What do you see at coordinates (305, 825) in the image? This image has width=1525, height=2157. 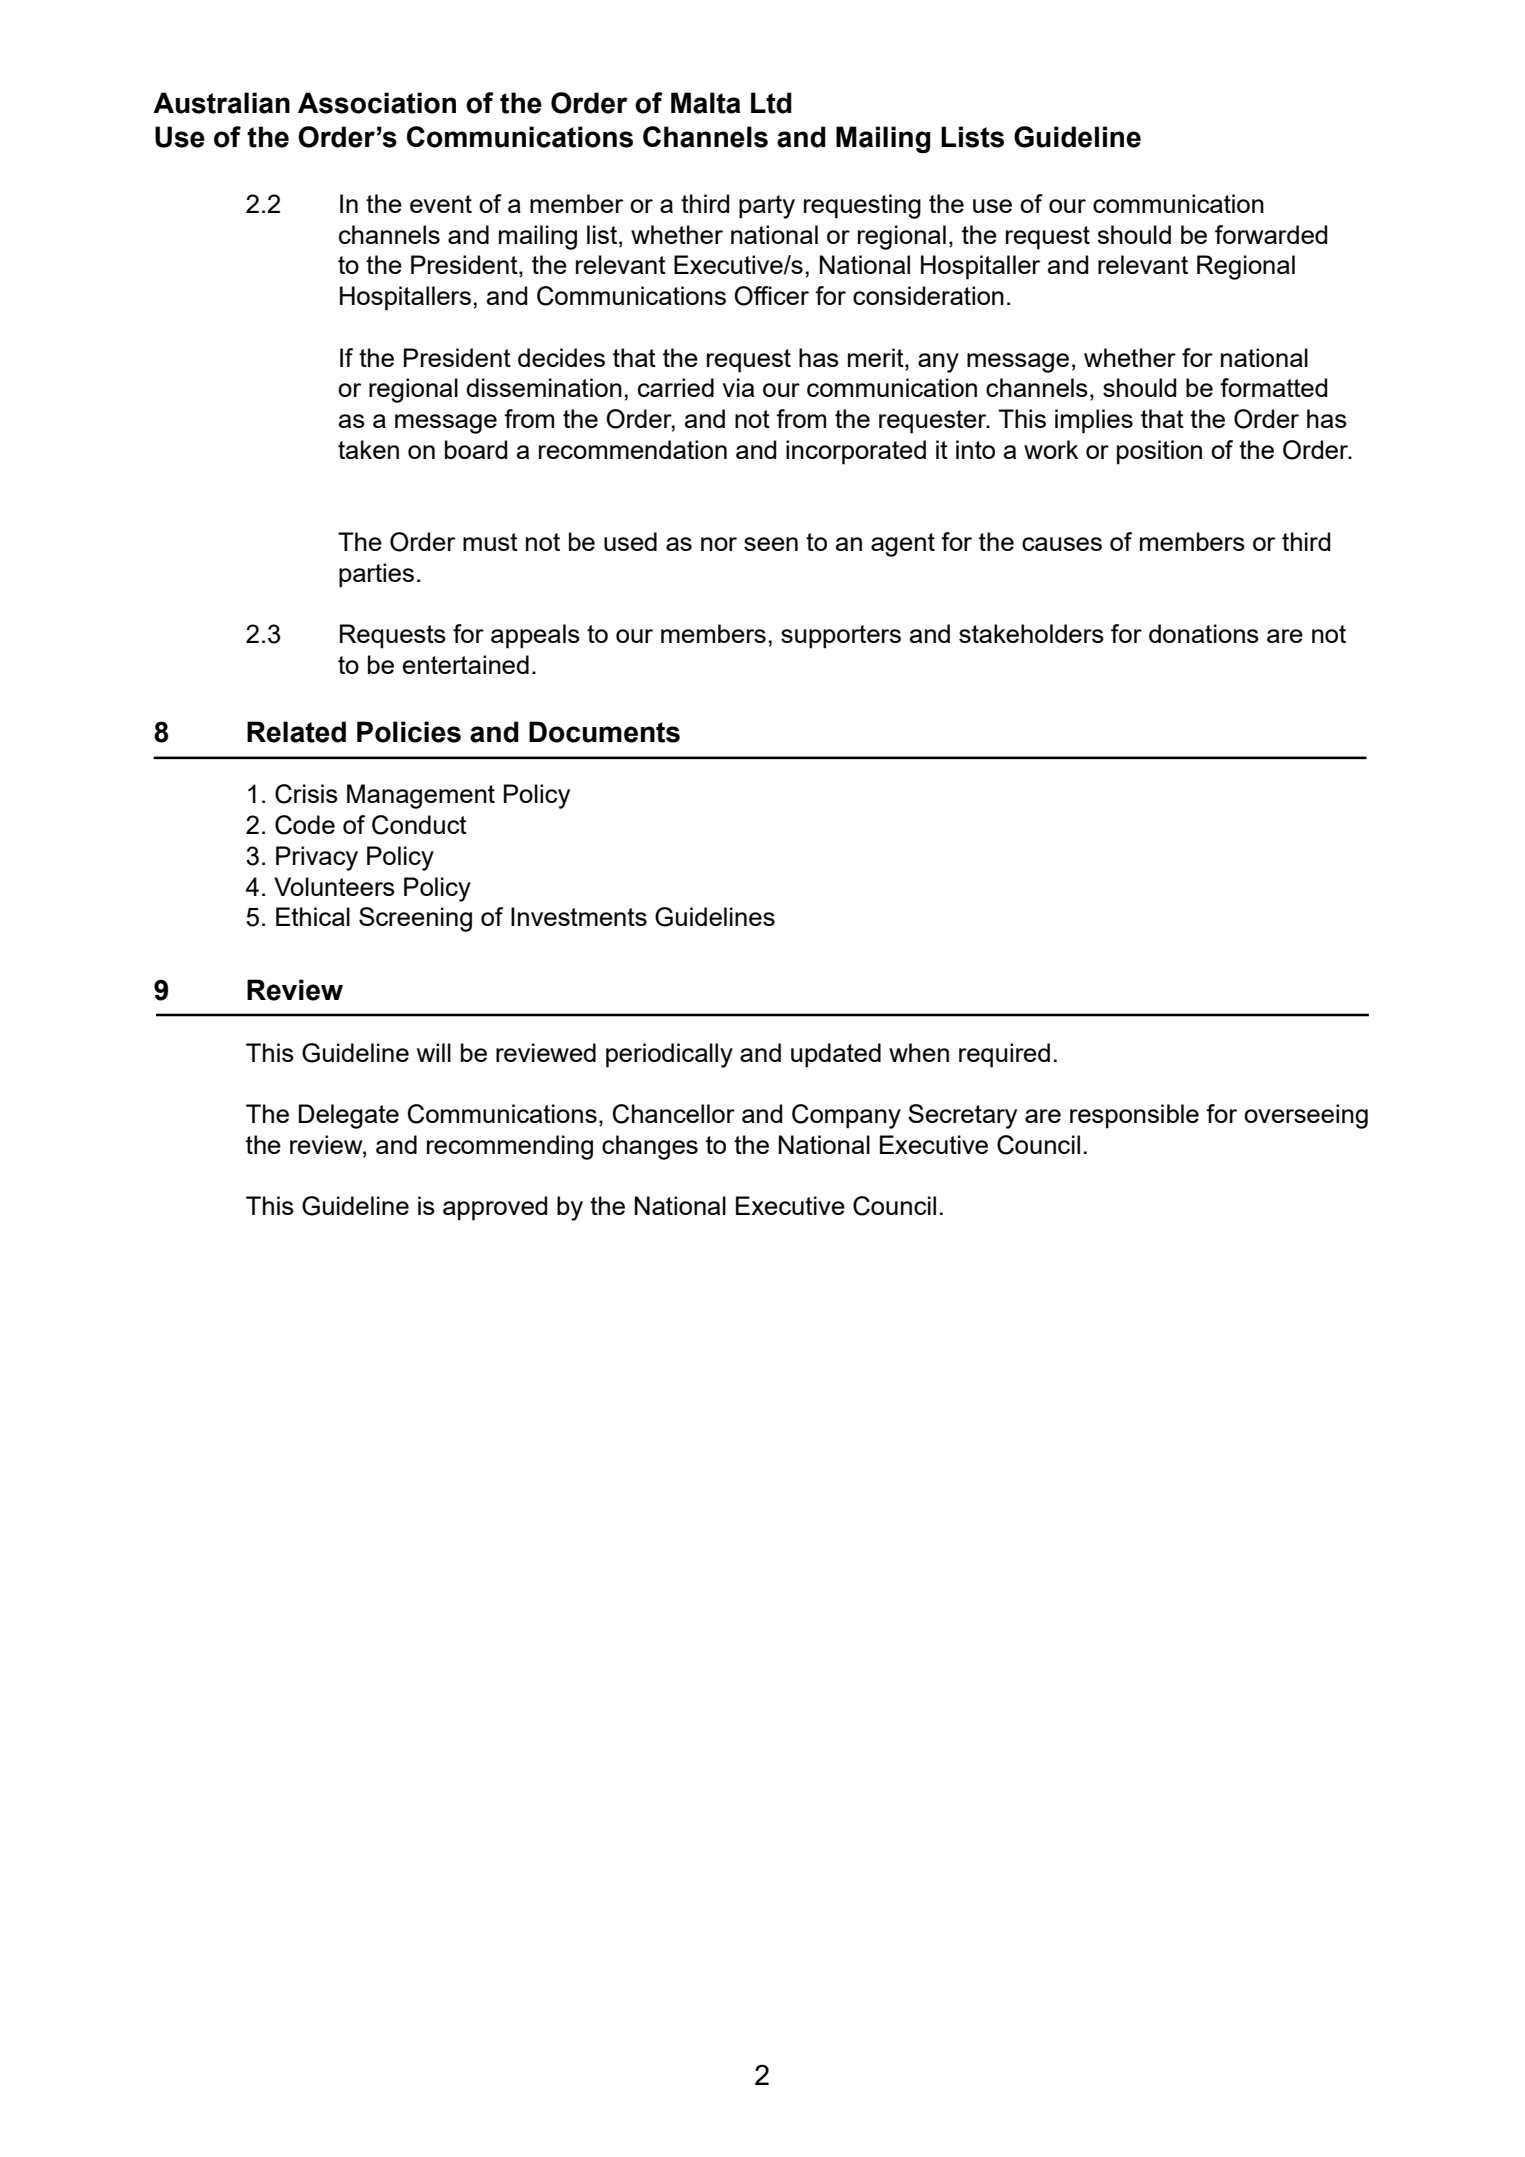 I see `Code` at bounding box center [305, 825].
